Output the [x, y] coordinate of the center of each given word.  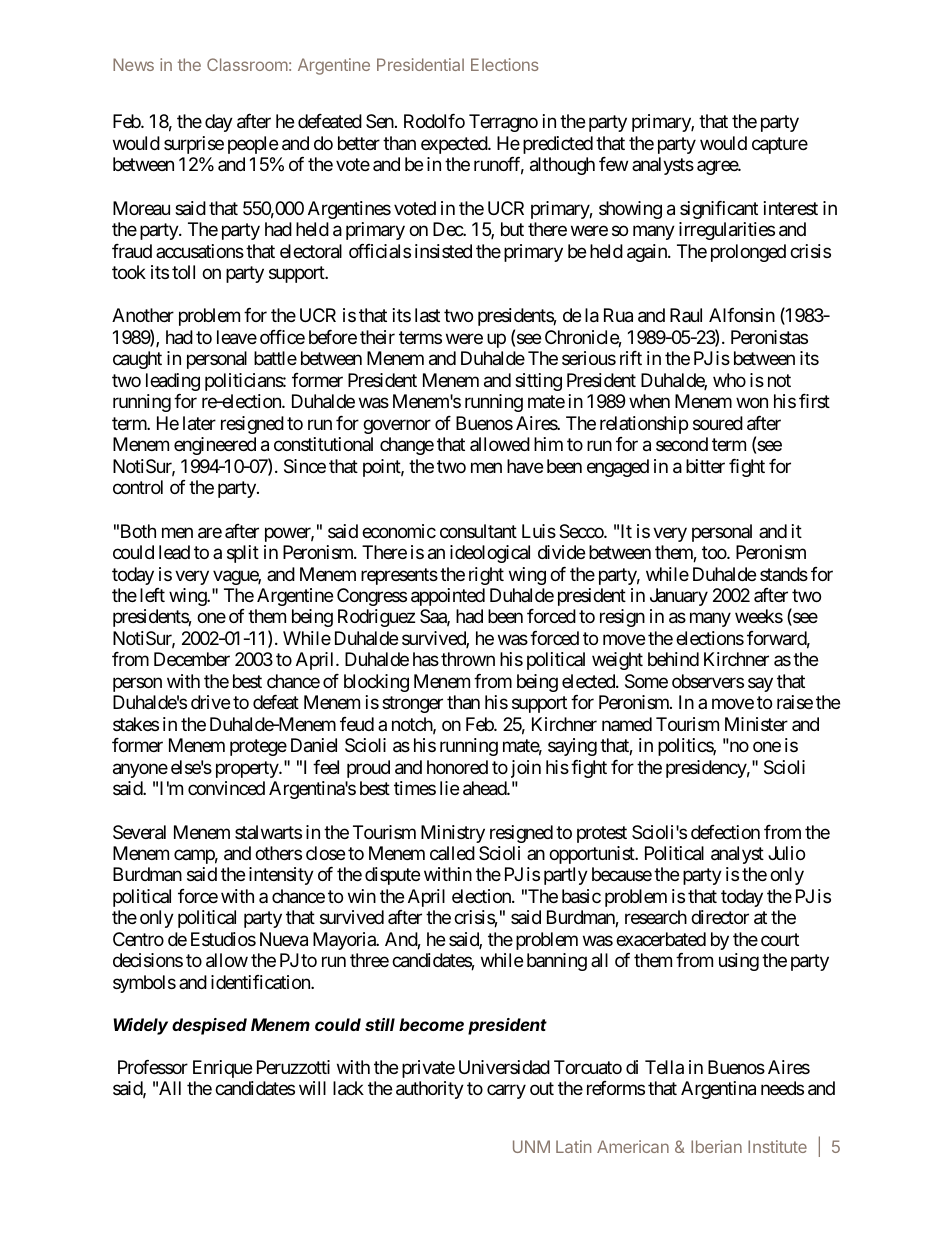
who [729, 380]
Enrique [222, 1069]
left [152, 595]
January [679, 597]
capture [780, 145]
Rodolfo [434, 121]
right [486, 576]
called [452, 853]
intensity [281, 876]
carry [506, 1092]
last [427, 315]
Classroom [247, 64]
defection [725, 832]
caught [137, 360]
